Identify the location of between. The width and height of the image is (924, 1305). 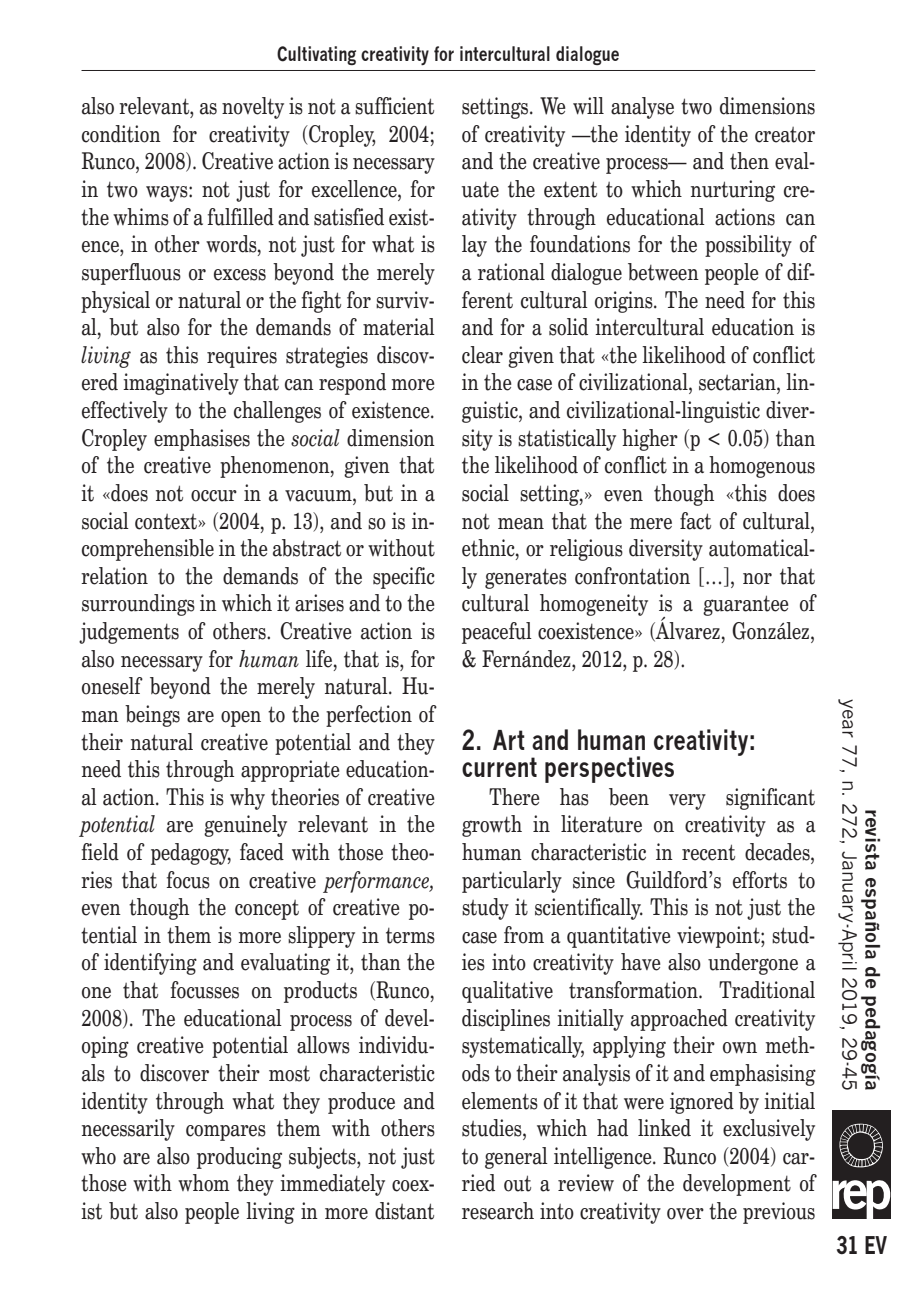
(663, 272).
